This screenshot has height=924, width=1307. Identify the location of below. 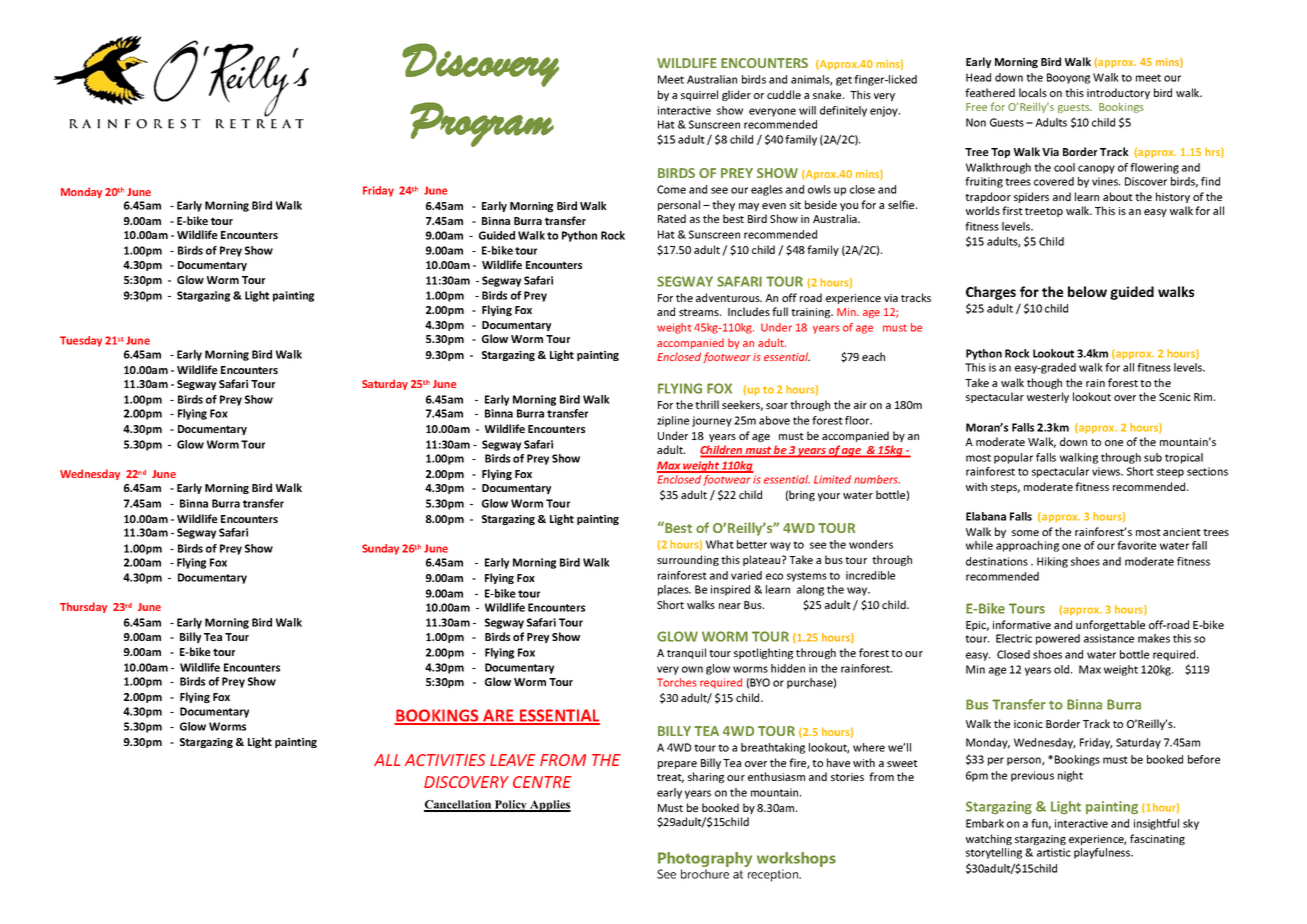
(1087, 291).
